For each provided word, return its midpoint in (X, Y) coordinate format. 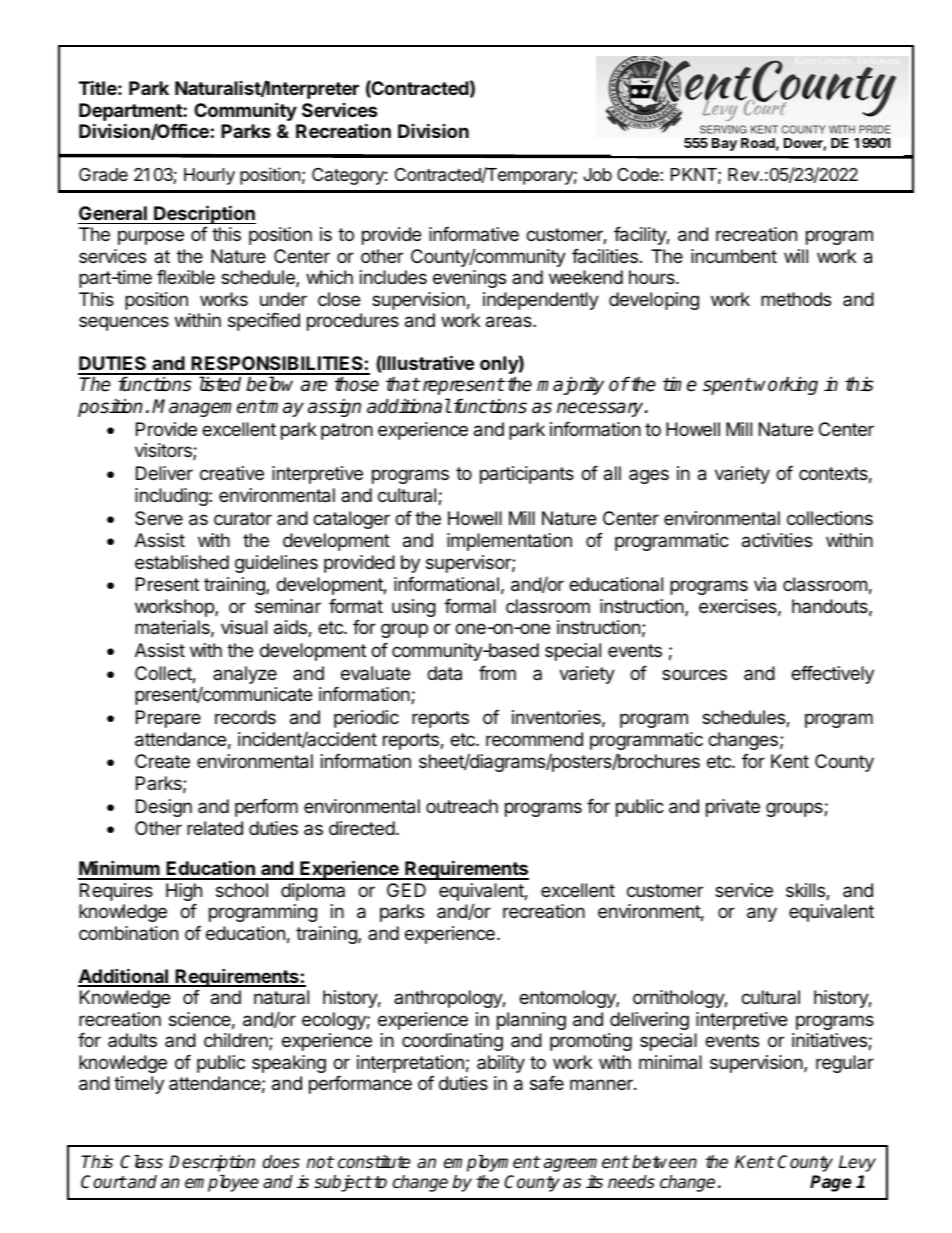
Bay (724, 144)
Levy (857, 1163)
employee (222, 1183)
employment (492, 1163)
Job (597, 174)
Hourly (209, 176)
